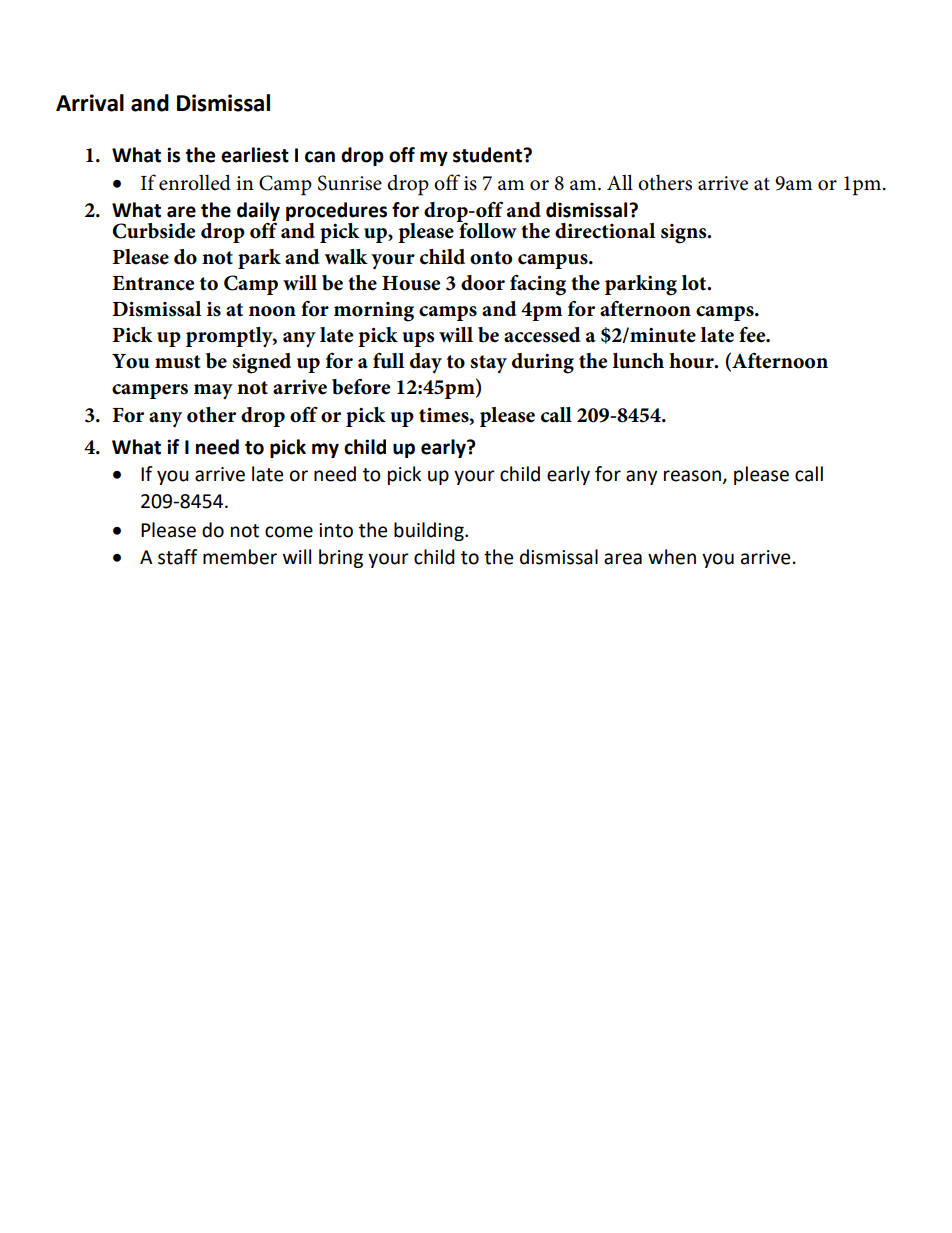 The height and width of the image is (1233, 952). Describe the element at coordinates (430, 531) in the image. I see `building` at that location.
